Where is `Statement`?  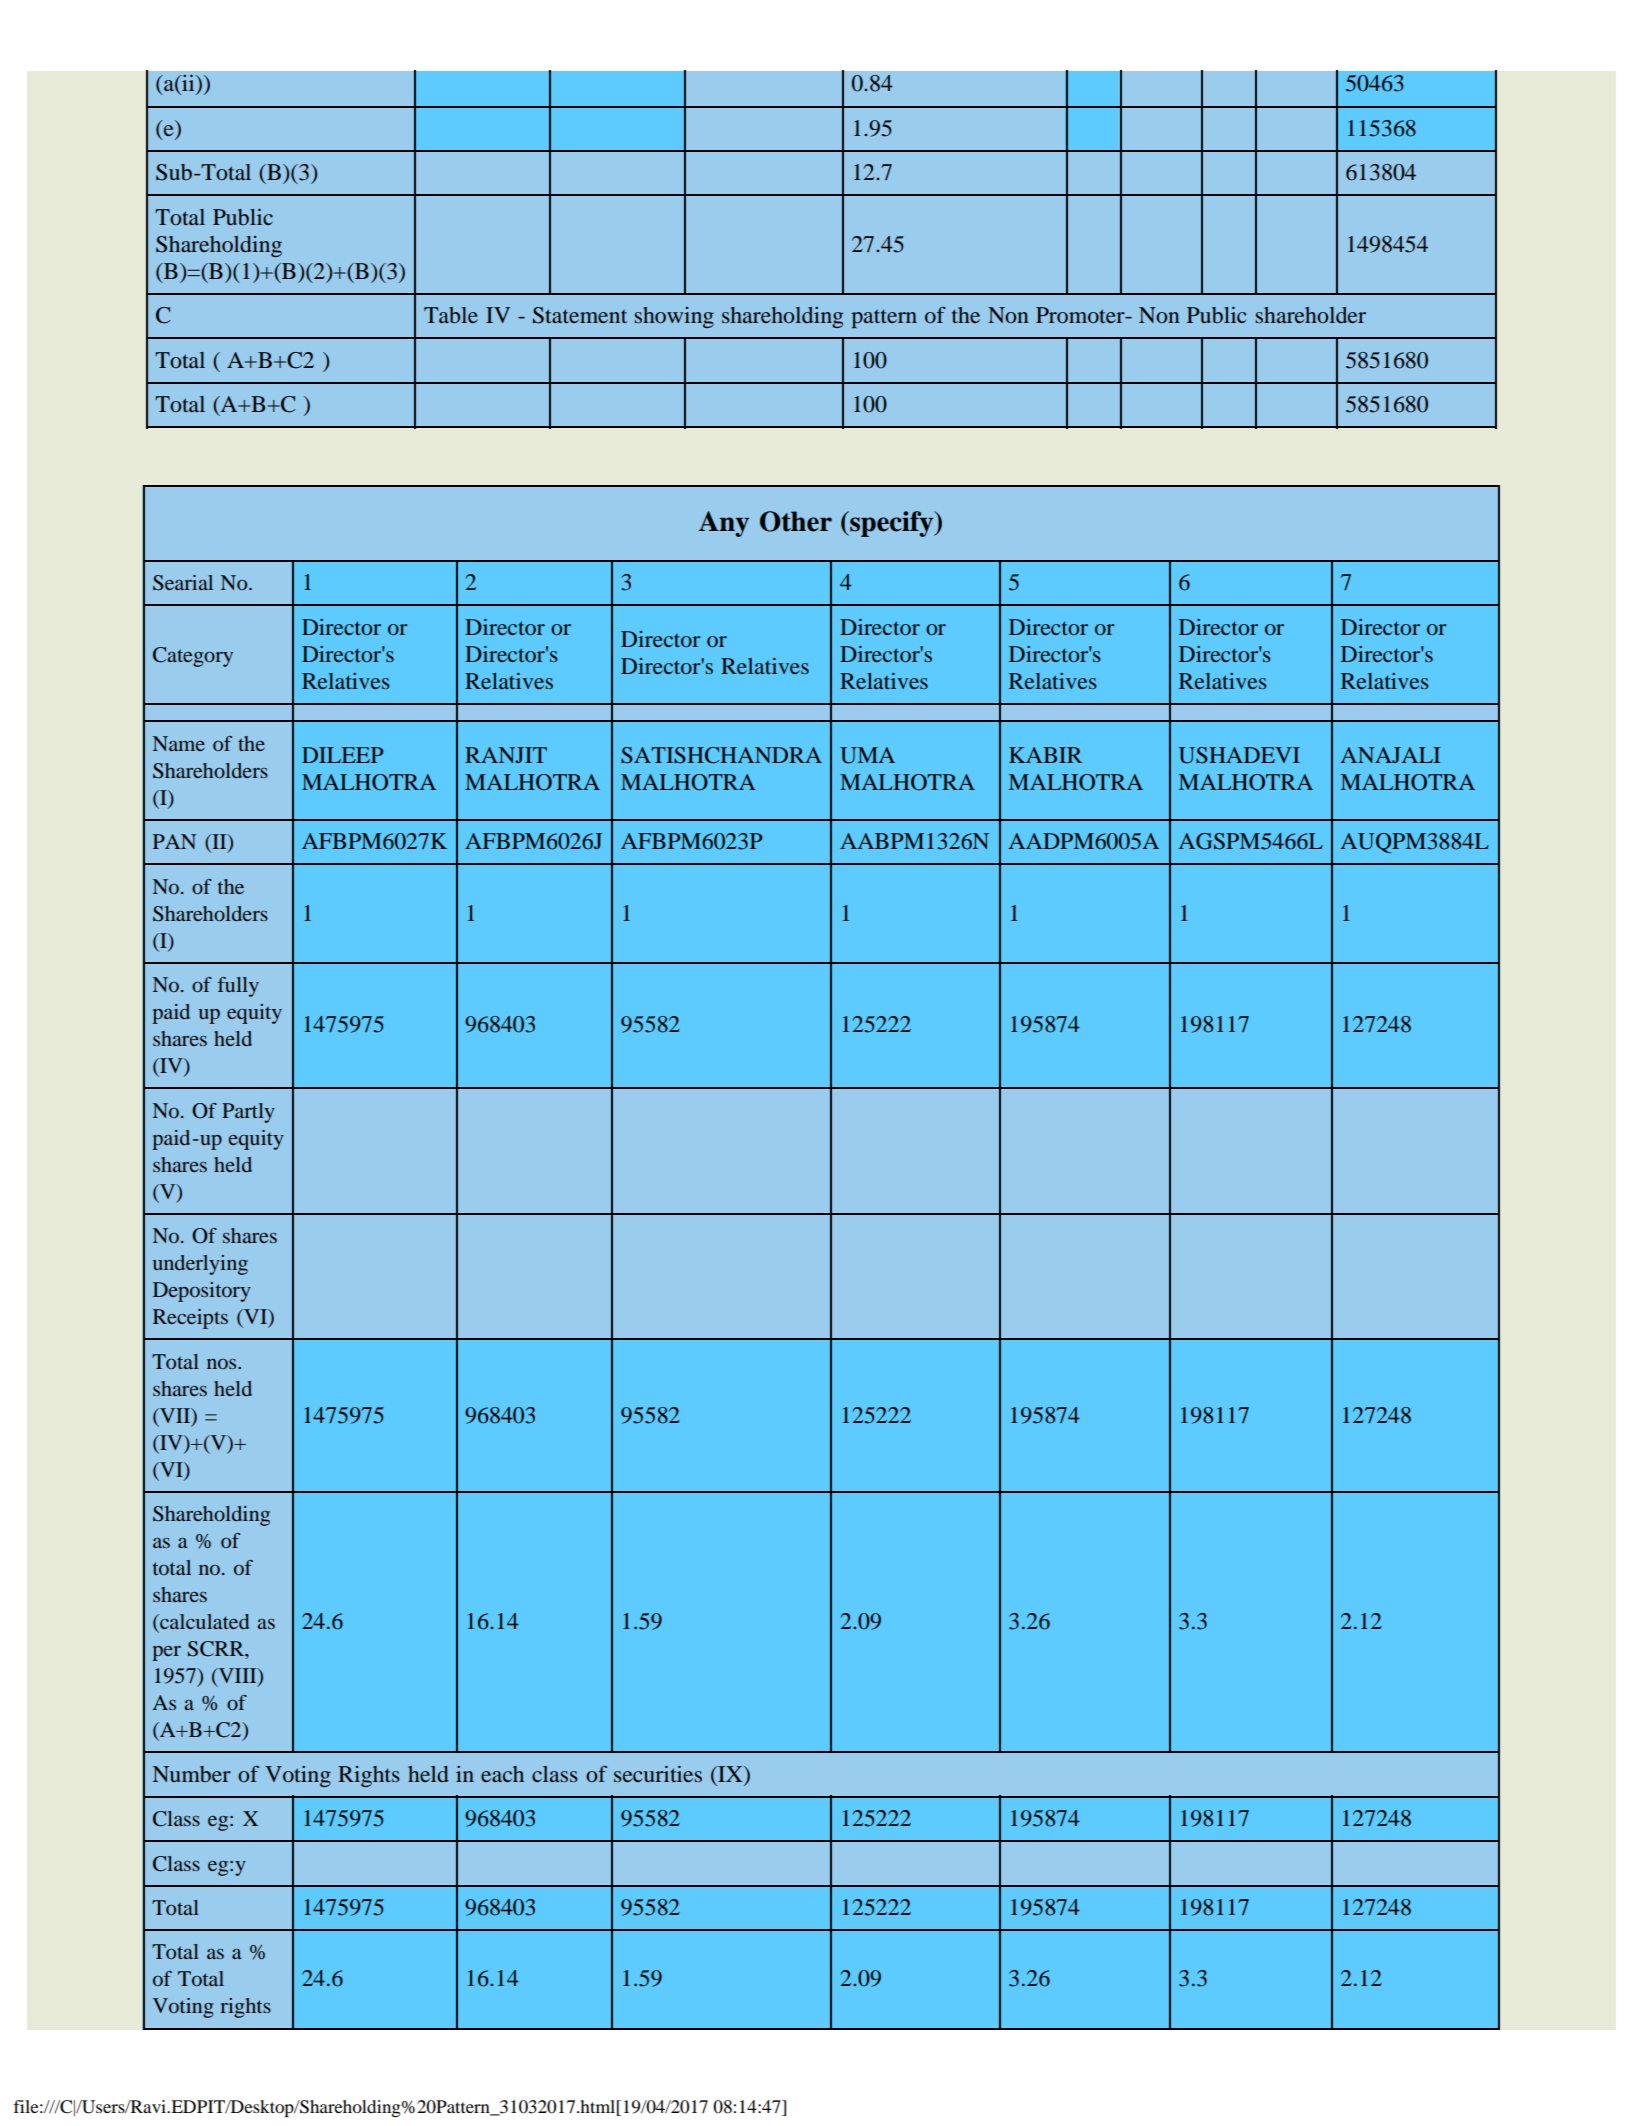 Statement is located at coordinates (580, 315).
